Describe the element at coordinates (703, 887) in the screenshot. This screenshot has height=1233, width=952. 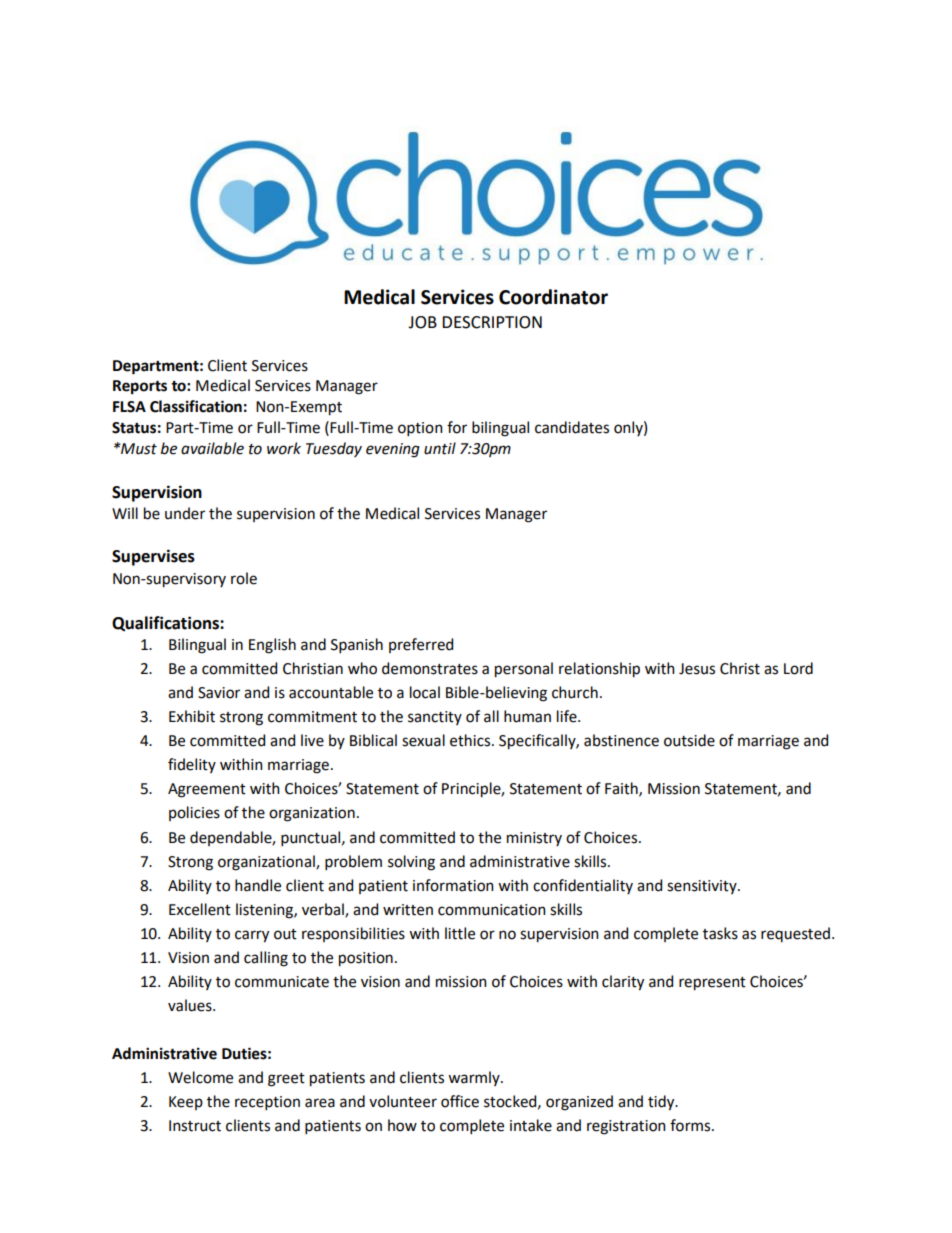
I see `sensitivity` at that location.
